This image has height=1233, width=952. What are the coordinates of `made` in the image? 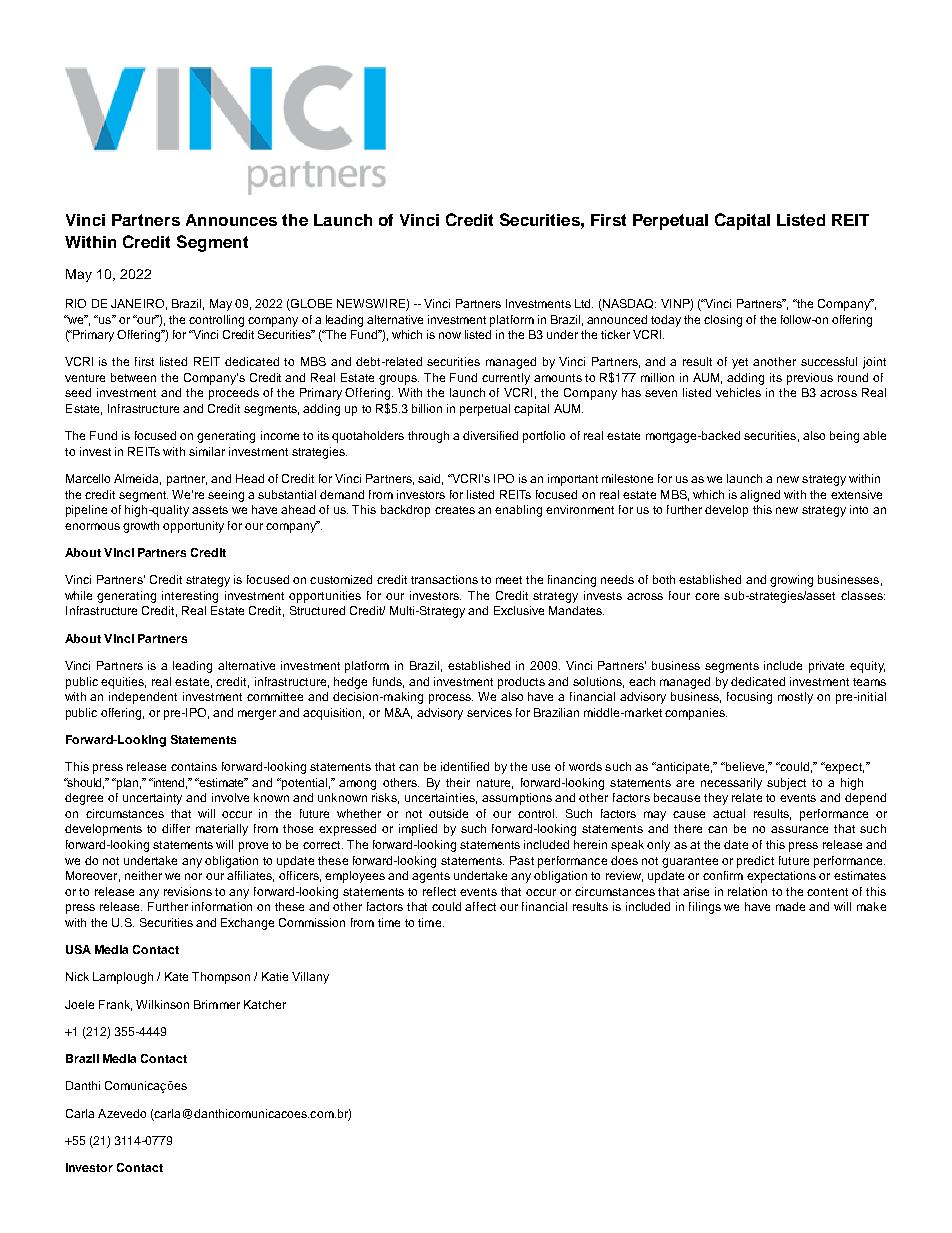 It's located at (790, 906).
